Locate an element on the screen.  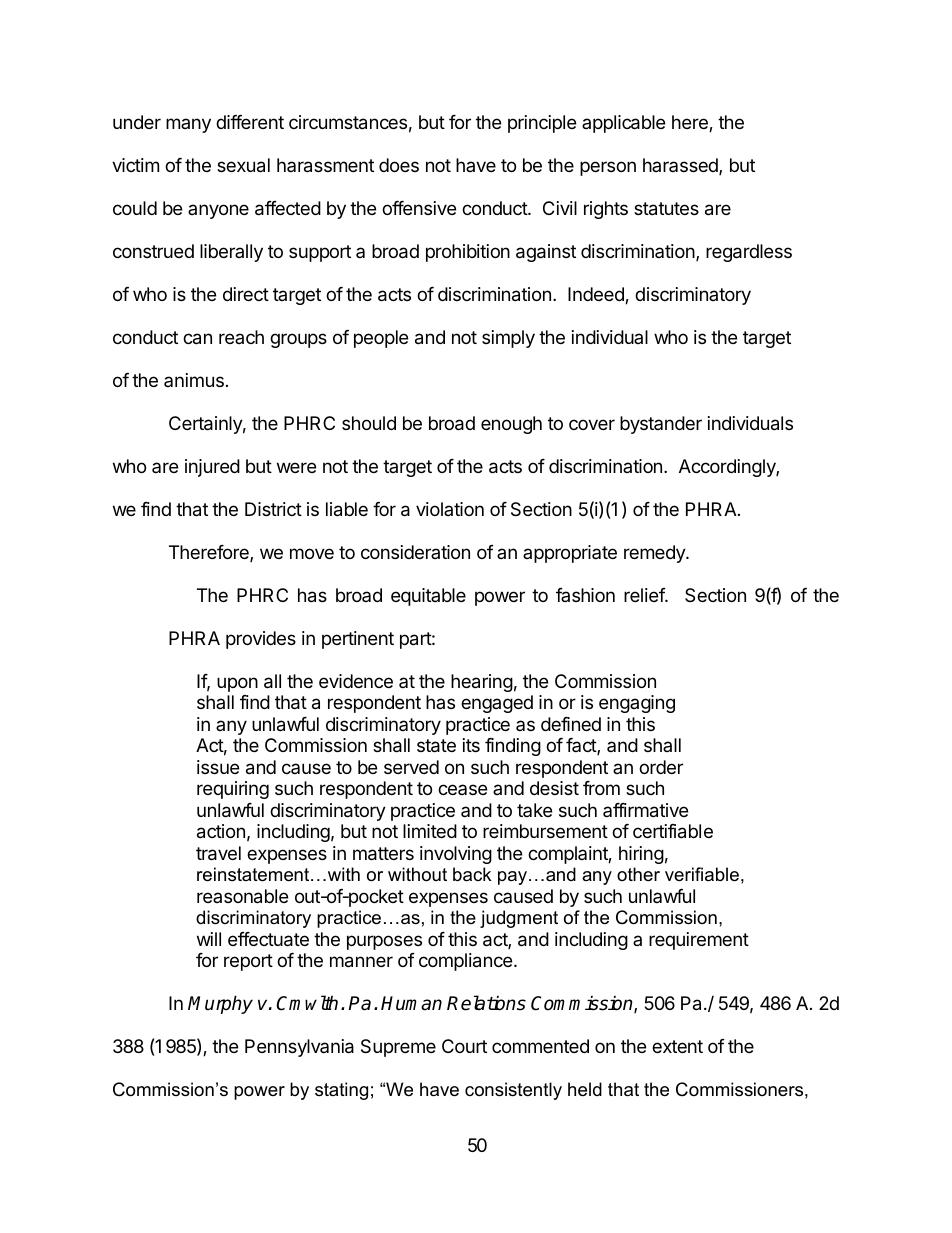
provides is located at coordinates (261, 640).
